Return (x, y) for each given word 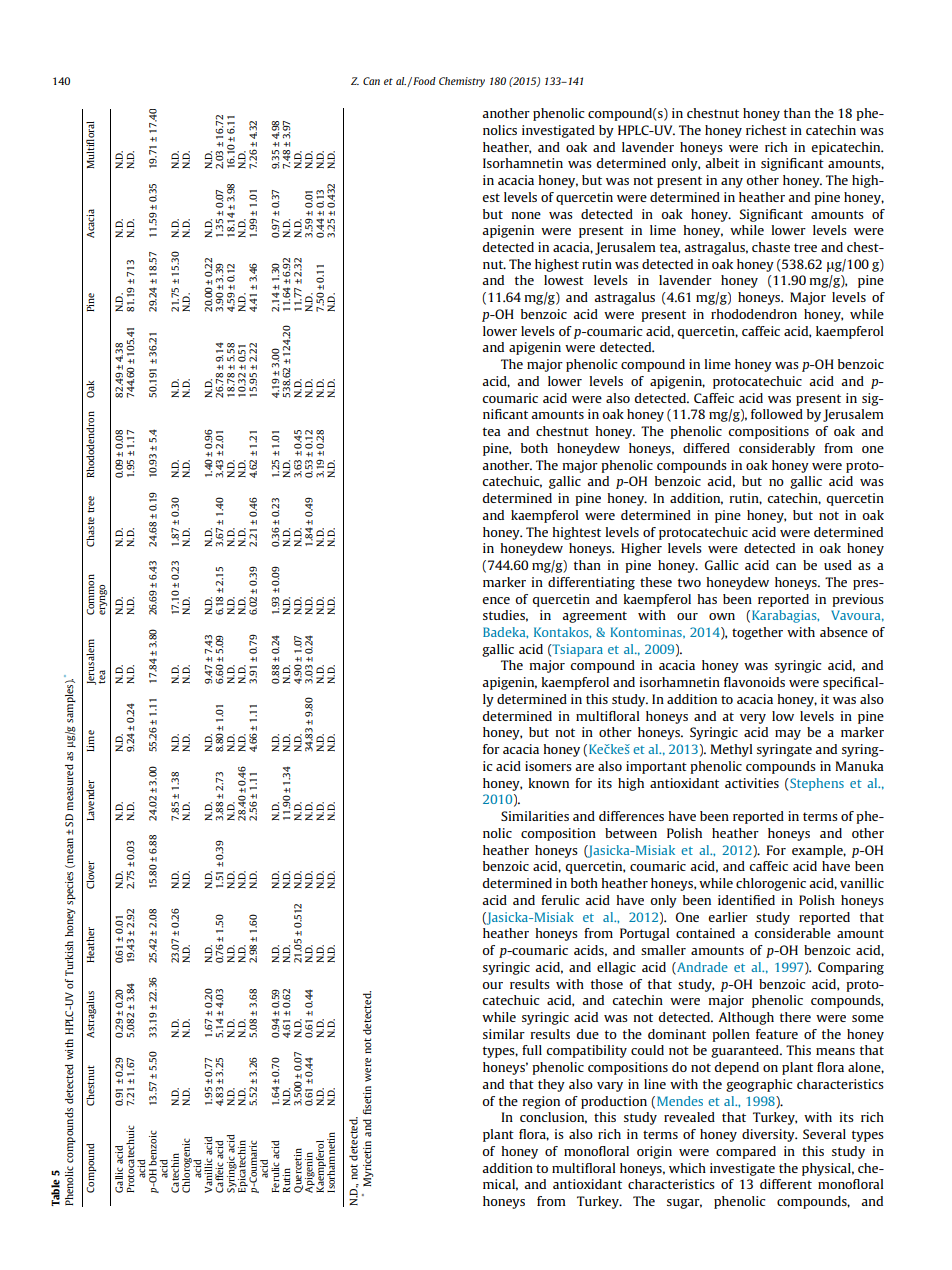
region (541, 1102)
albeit (722, 163)
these (656, 582)
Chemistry (462, 82)
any (732, 183)
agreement (594, 617)
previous (858, 600)
